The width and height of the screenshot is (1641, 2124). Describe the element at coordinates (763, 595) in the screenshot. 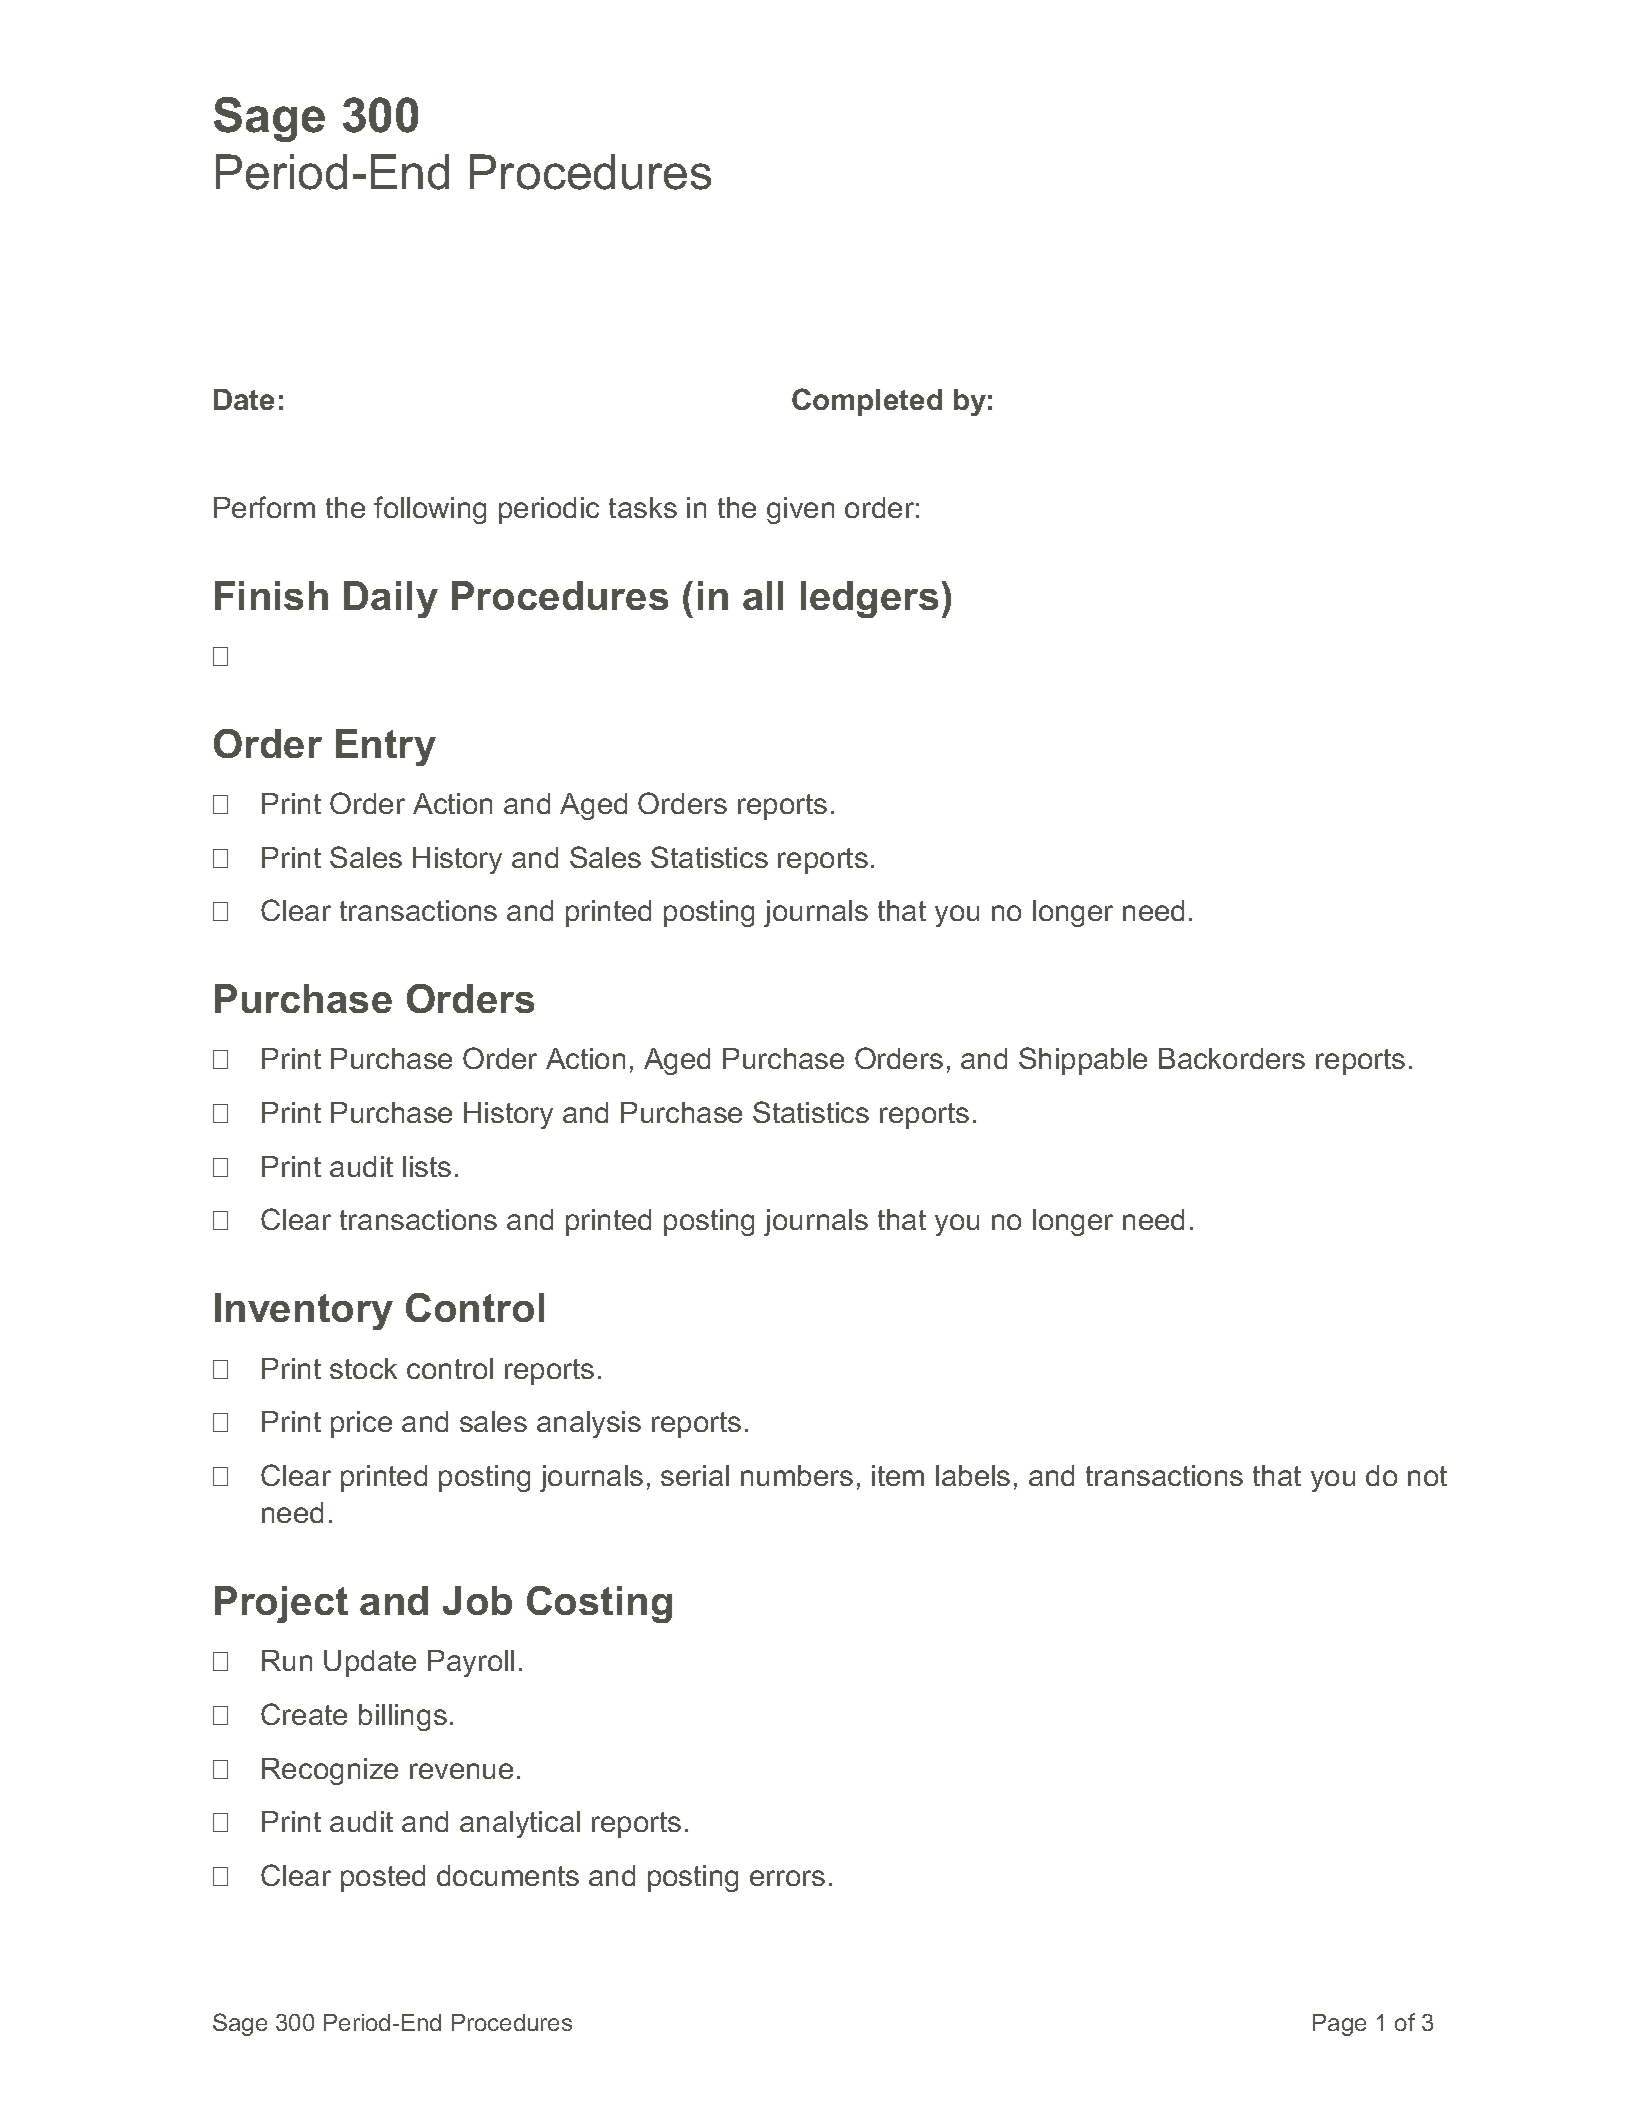

I see `all` at that location.
